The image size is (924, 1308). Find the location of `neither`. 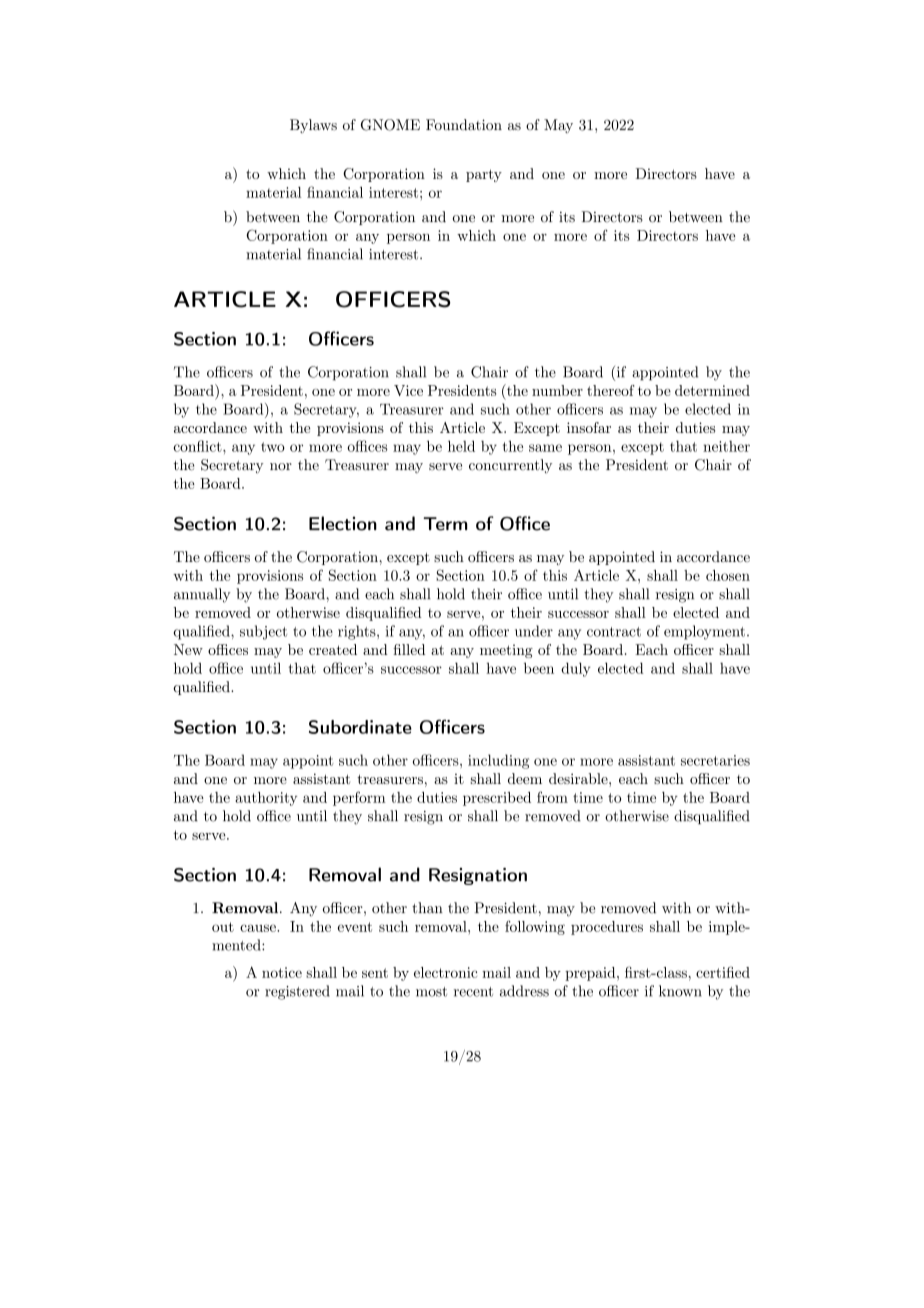

neither is located at coordinates (726, 446).
